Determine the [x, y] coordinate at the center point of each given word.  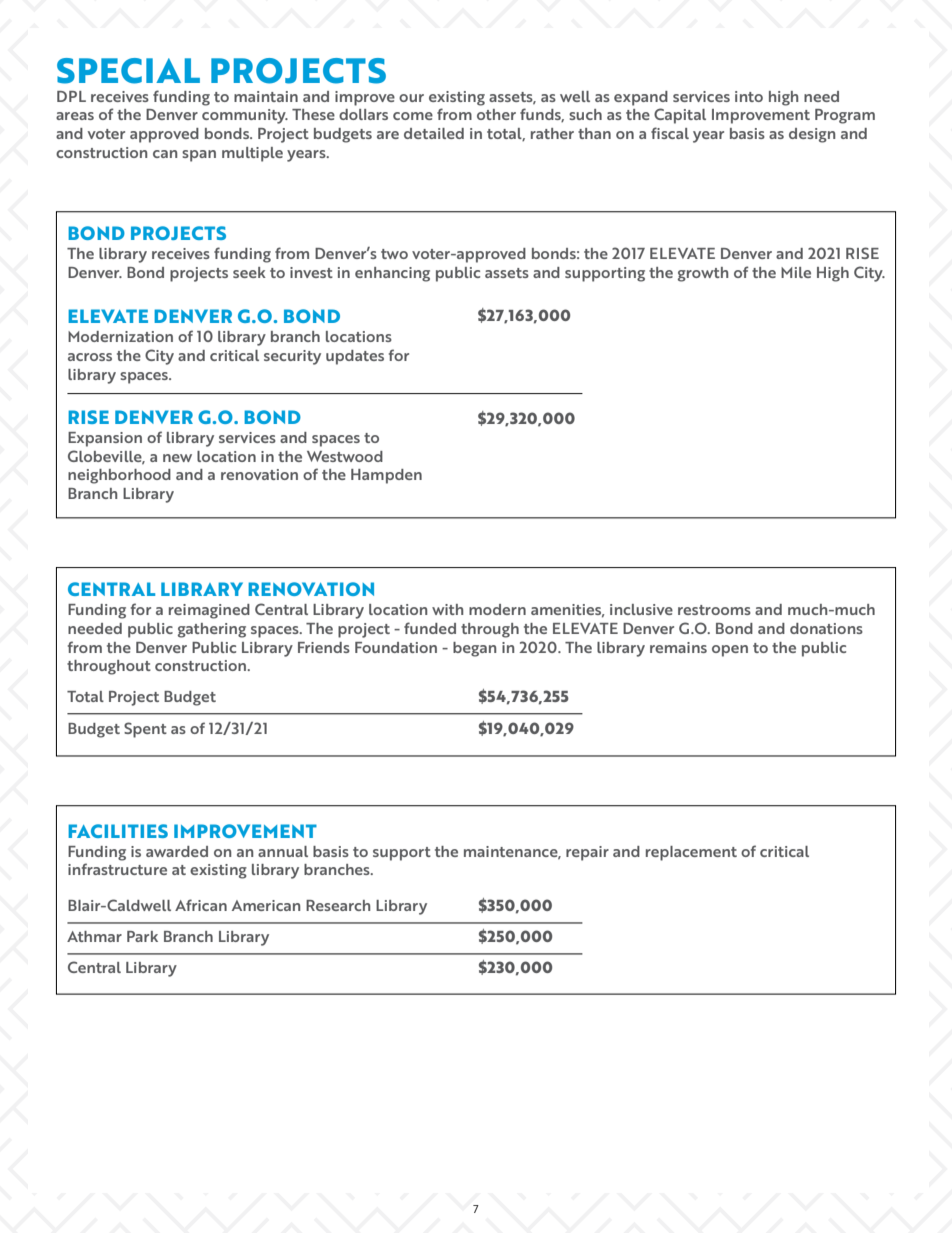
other [496, 114]
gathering [212, 630]
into [749, 96]
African [201, 905]
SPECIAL [128, 71]
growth [703, 274]
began [474, 649]
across [90, 357]
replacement [691, 853]
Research [338, 905]
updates [355, 357]
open [730, 651]
